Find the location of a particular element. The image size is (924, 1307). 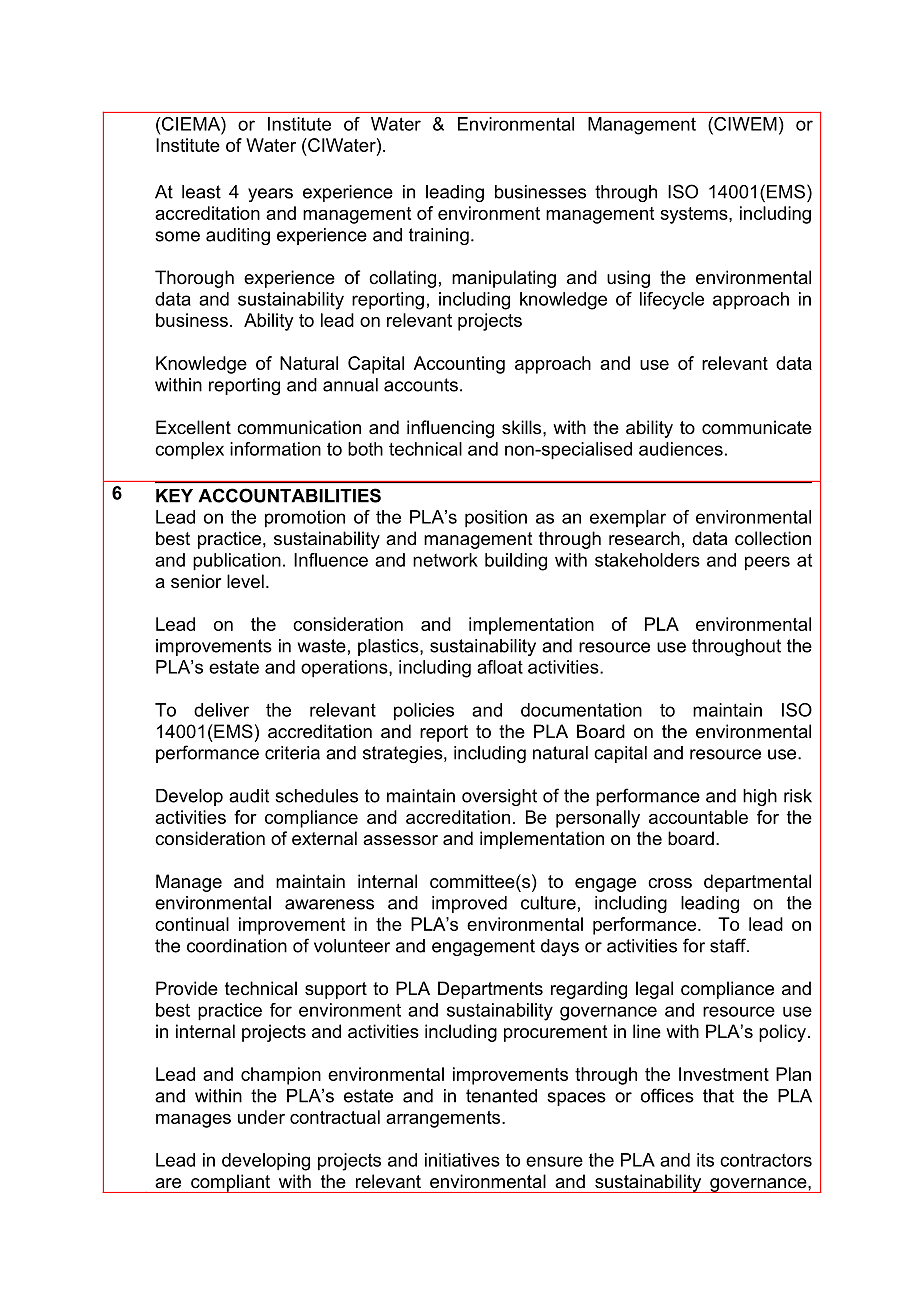

high is located at coordinates (760, 797).
